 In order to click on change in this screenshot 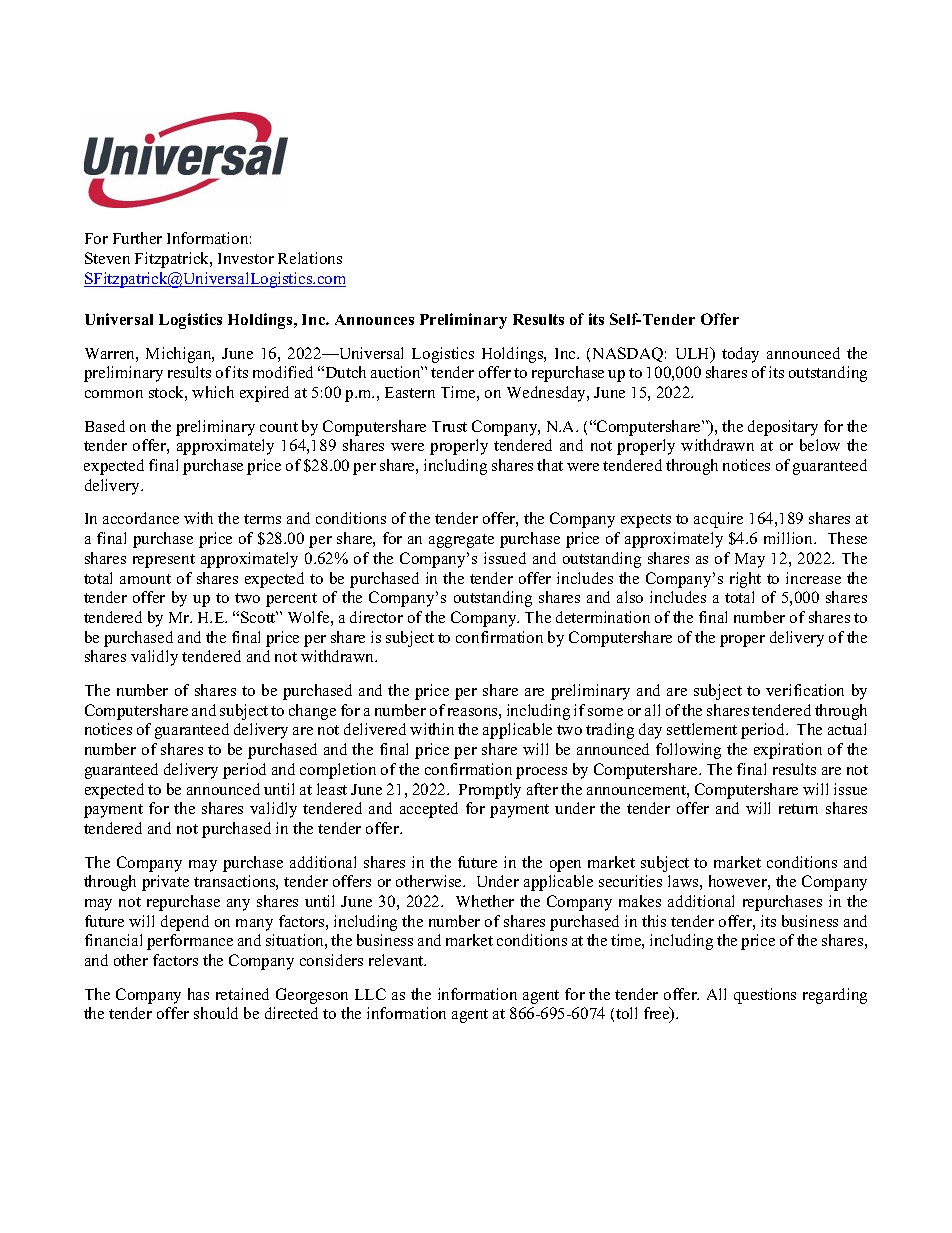, I will do `click(312, 712)`.
